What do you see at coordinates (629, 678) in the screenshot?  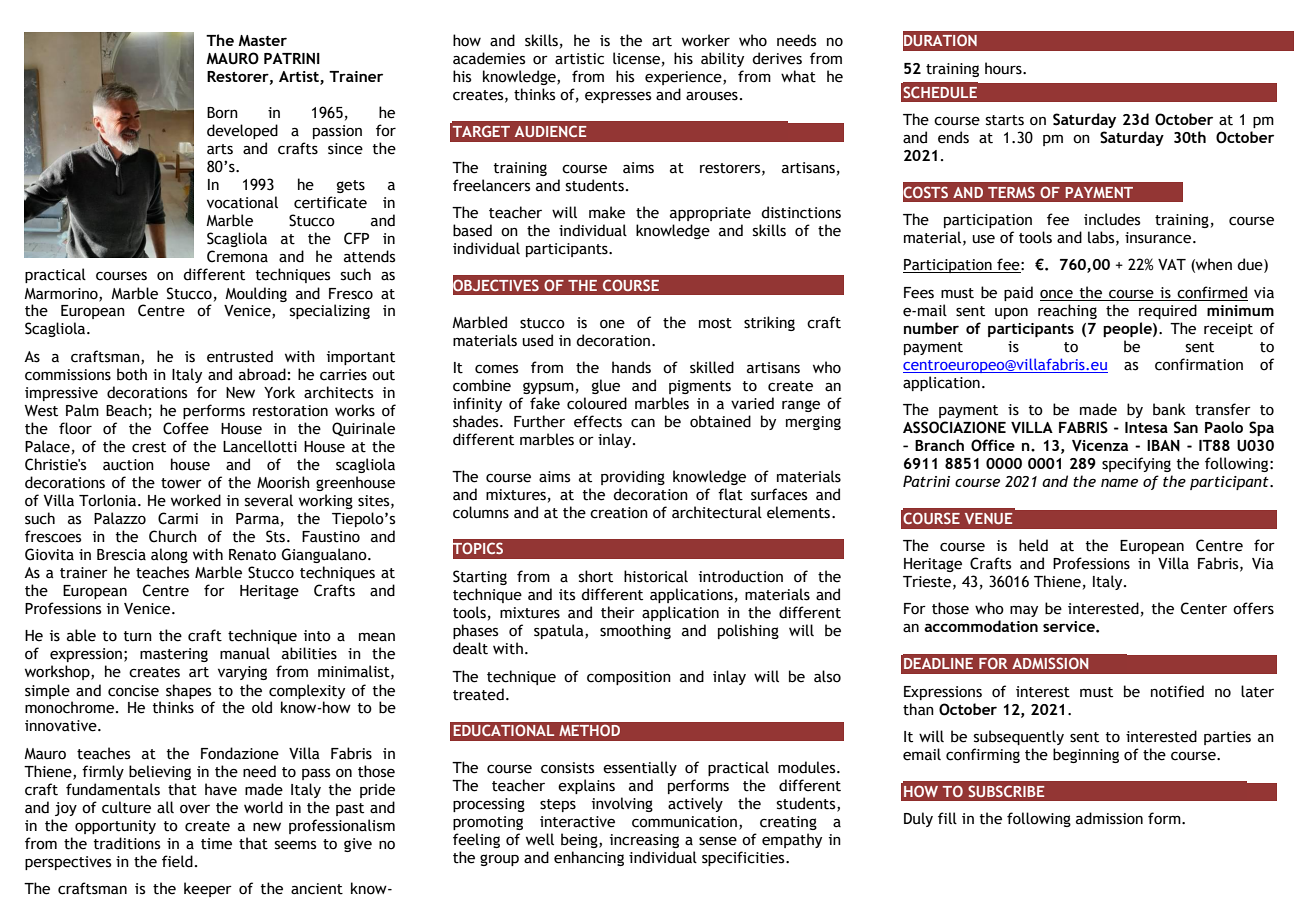 I see `composition` at bounding box center [629, 678].
